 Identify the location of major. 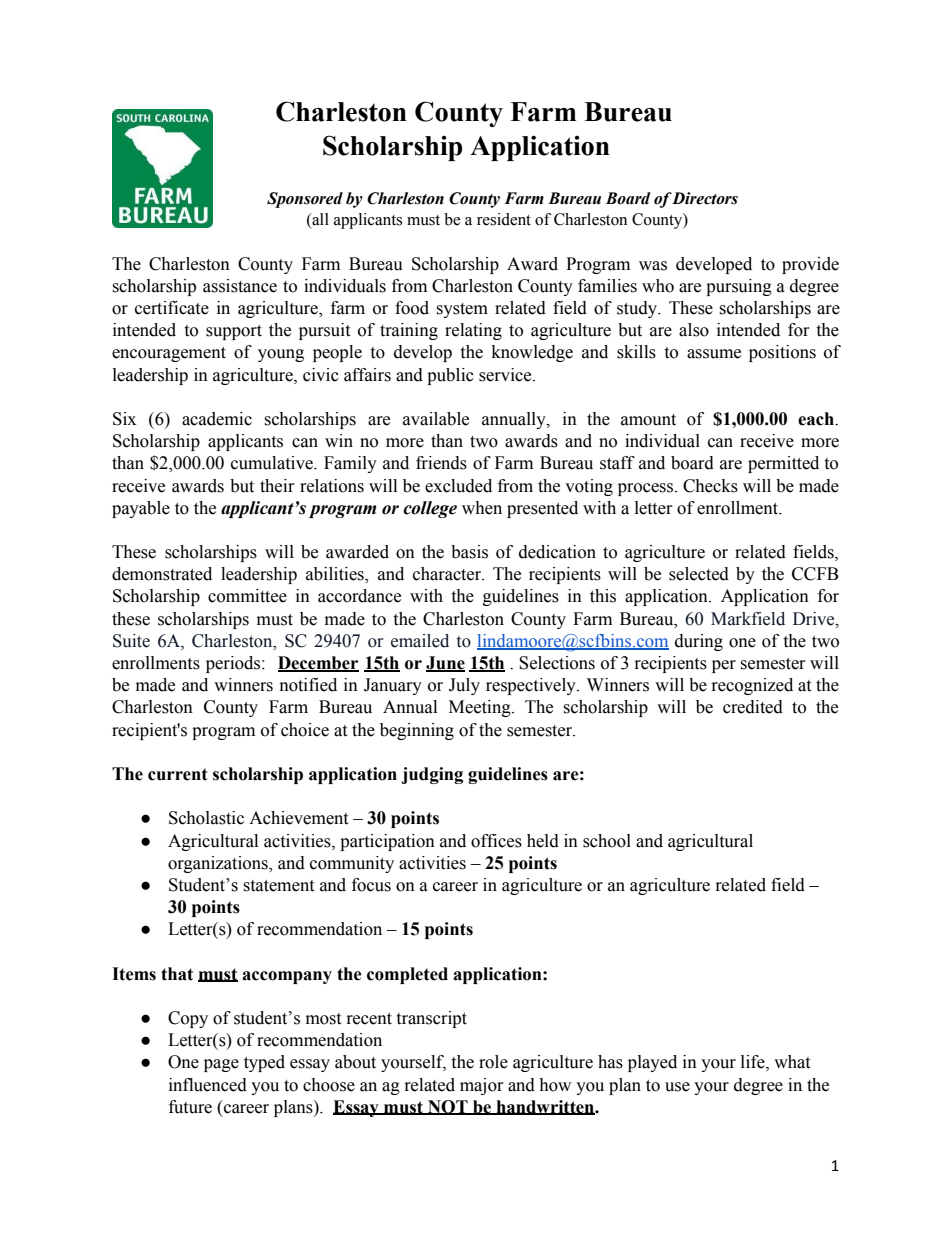
(482, 1086).
